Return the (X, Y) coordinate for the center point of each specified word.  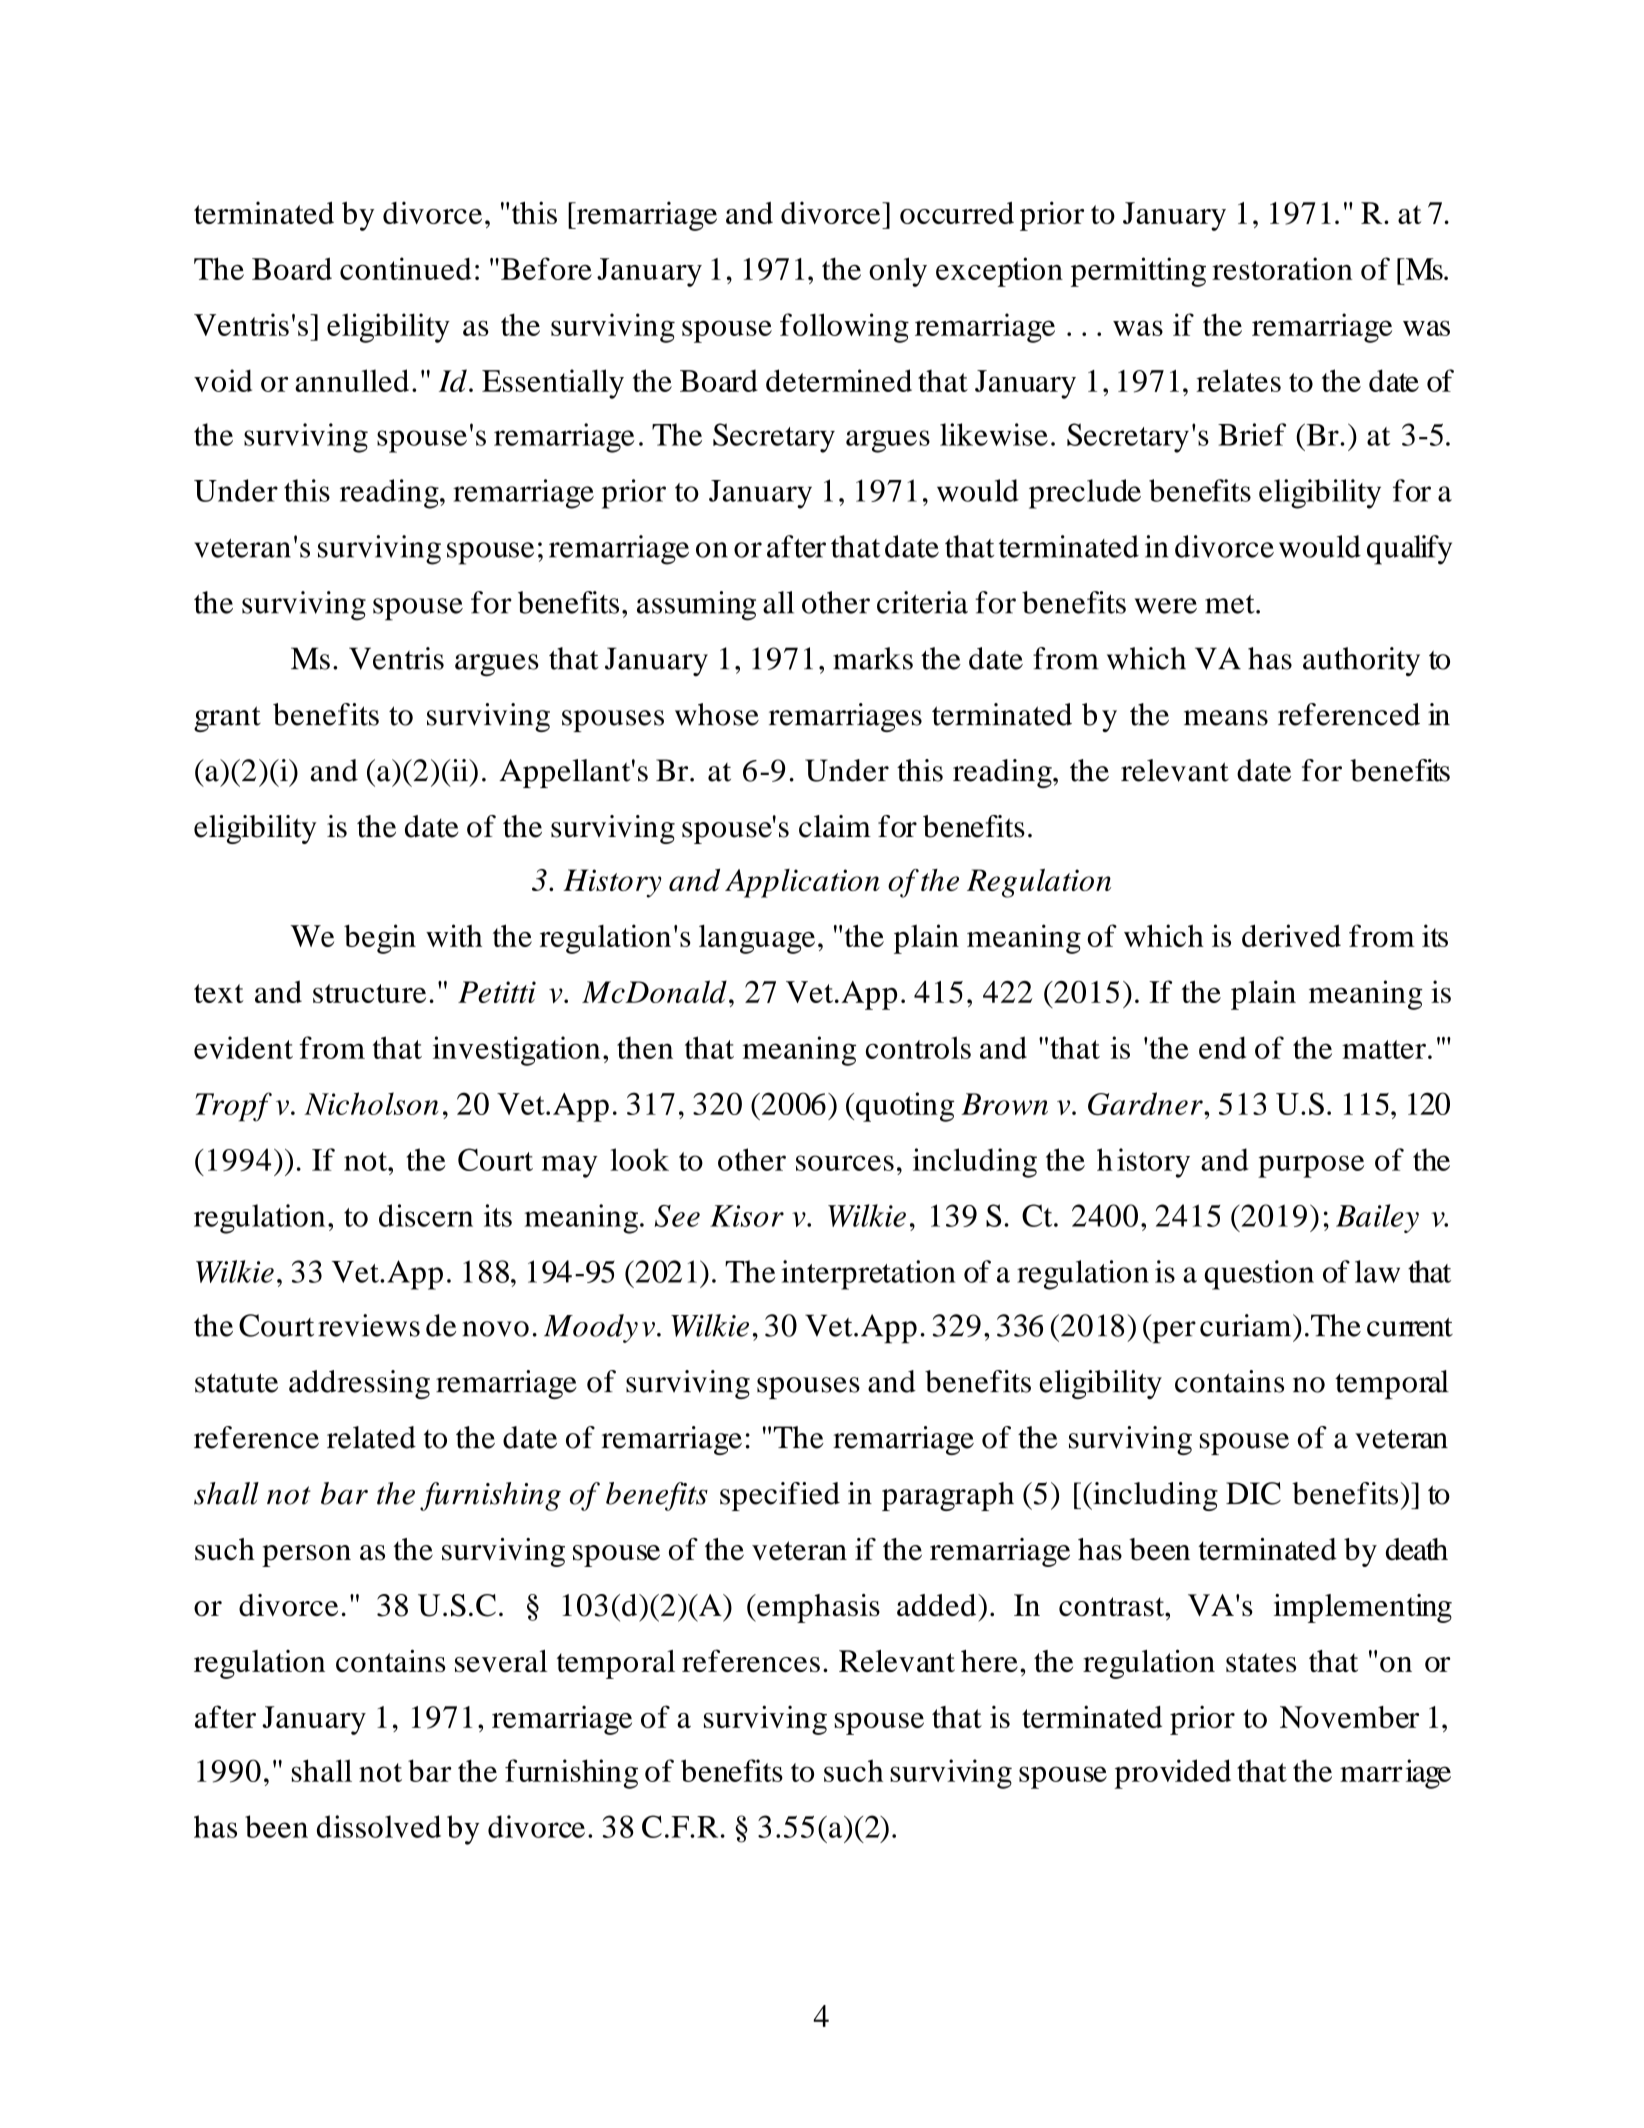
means (1226, 718)
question (1259, 1275)
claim (835, 826)
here (989, 1661)
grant (227, 719)
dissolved (379, 1826)
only (898, 272)
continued (405, 268)
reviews (369, 1325)
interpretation (868, 1275)
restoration (1282, 268)
